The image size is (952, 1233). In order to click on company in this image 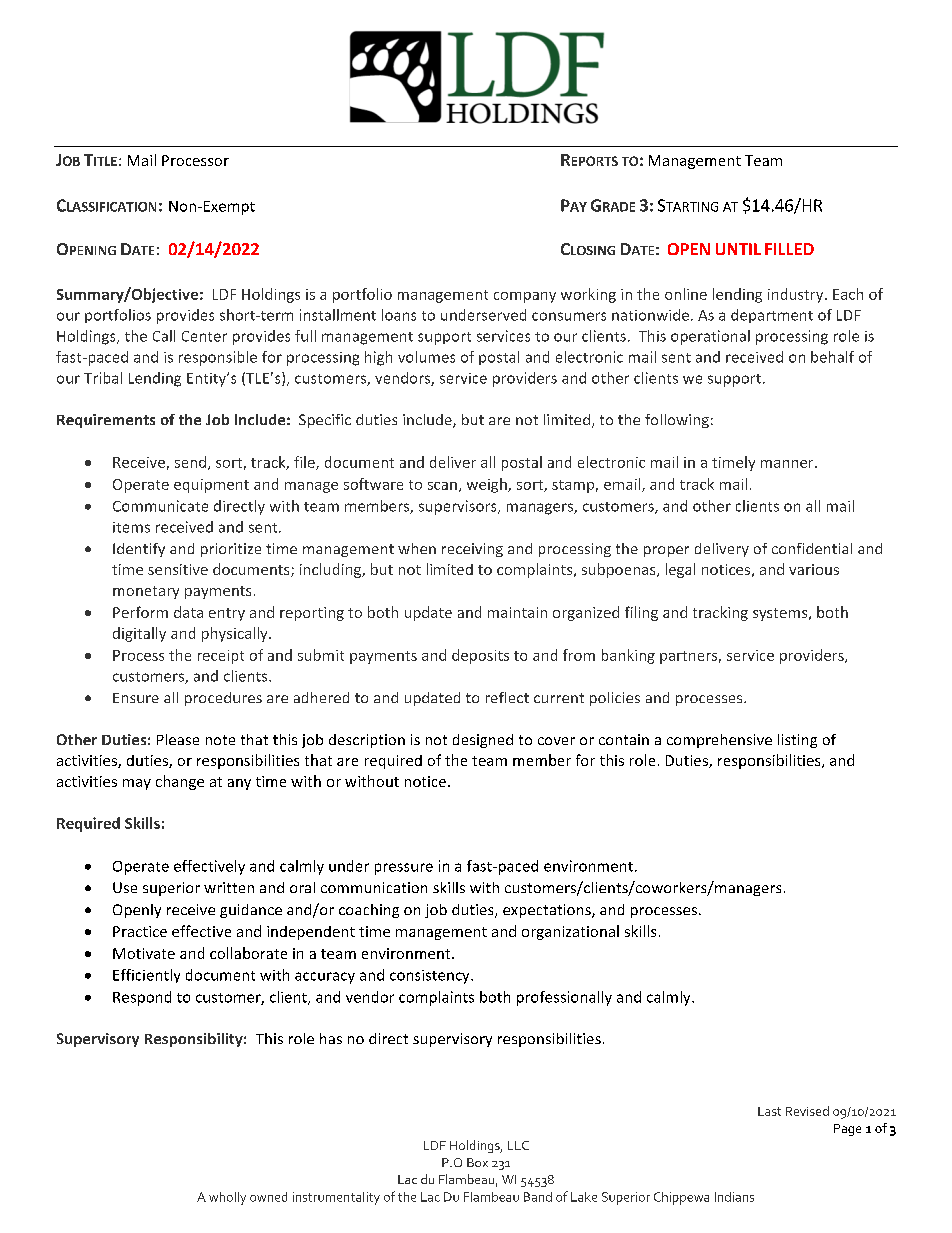, I will do `click(525, 297)`.
